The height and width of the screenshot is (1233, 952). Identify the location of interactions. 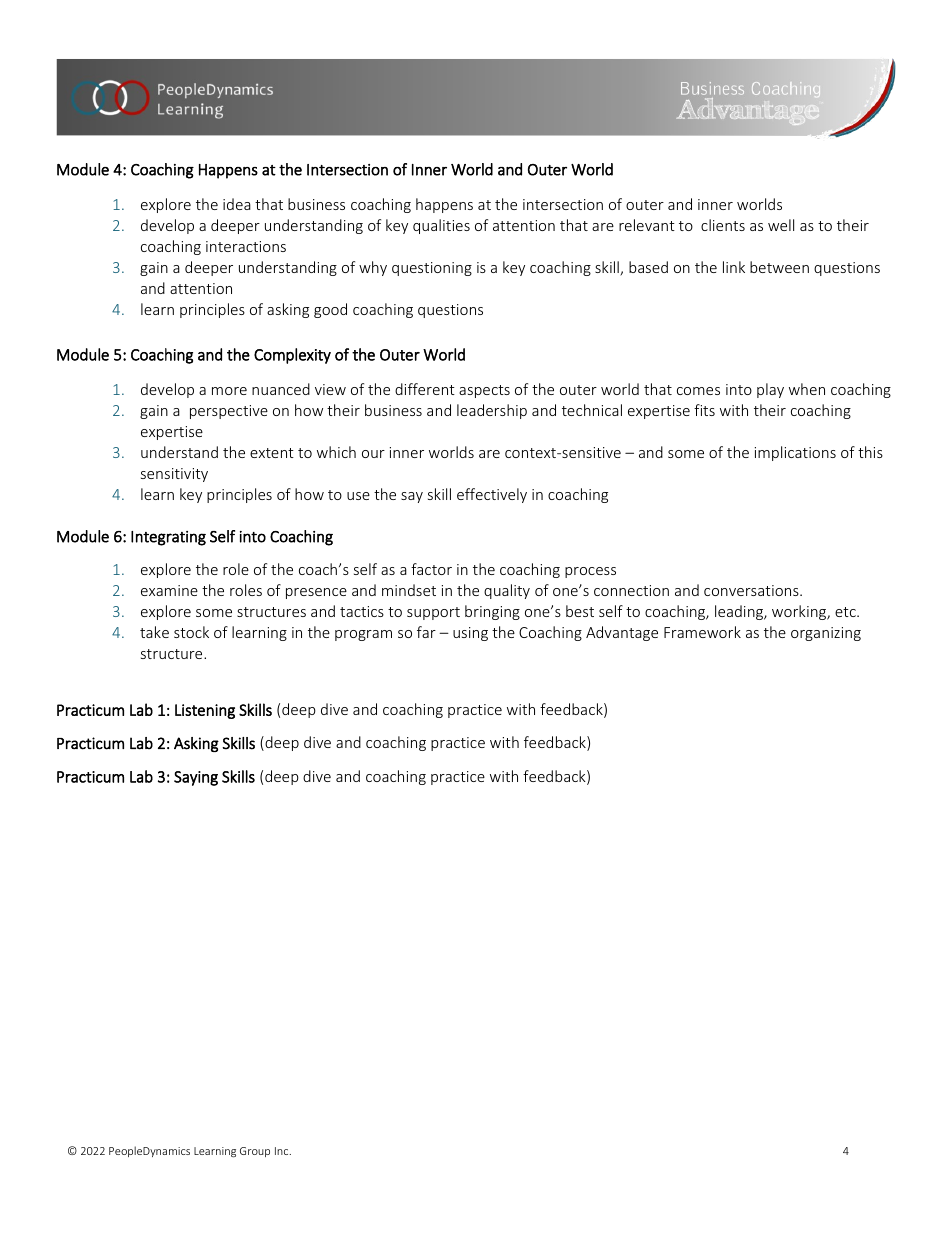
(246, 246).
